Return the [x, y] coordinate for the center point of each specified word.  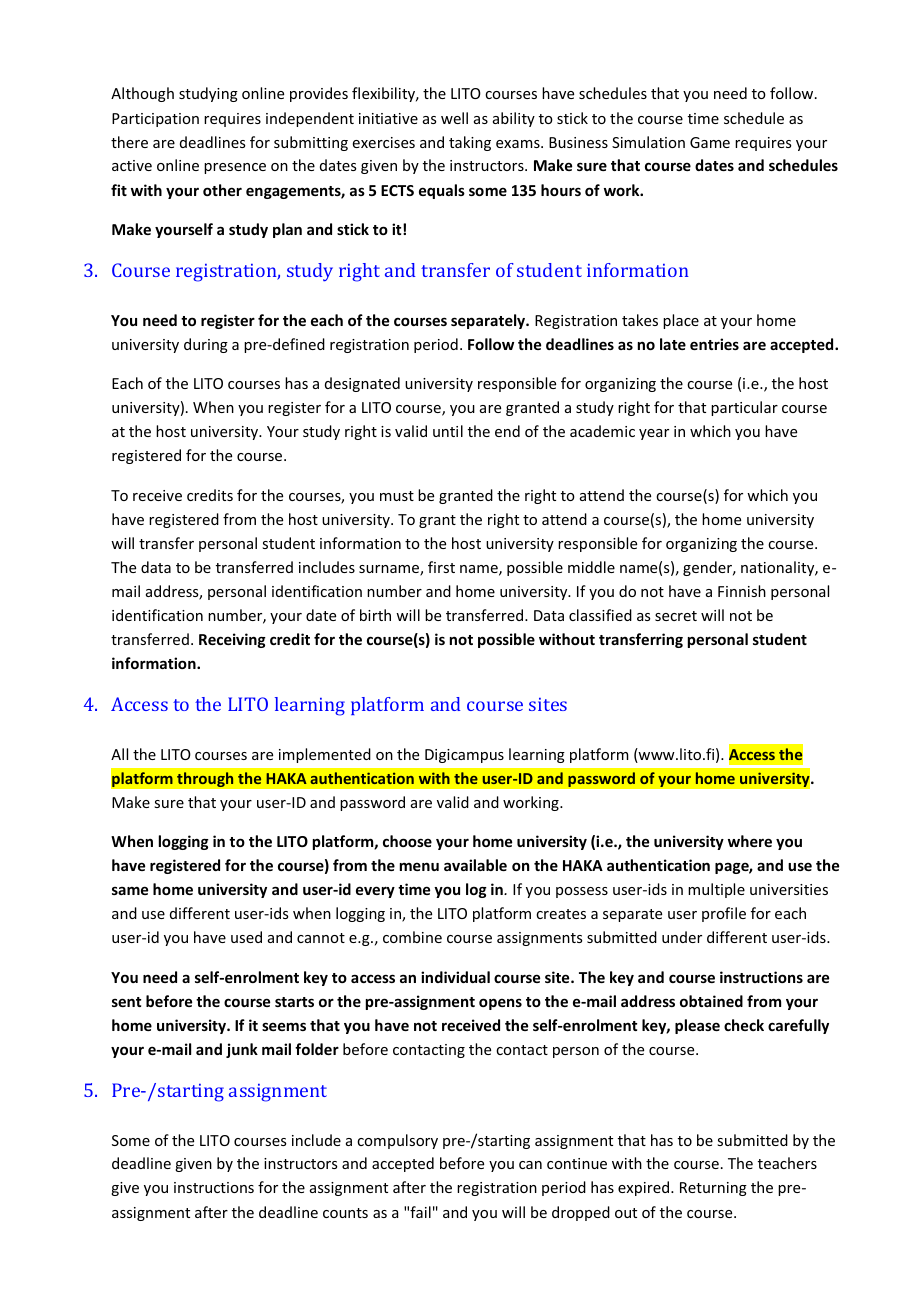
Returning [713, 1189]
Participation [155, 120]
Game [710, 142]
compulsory [397, 1141]
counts [345, 1213]
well [454, 118]
